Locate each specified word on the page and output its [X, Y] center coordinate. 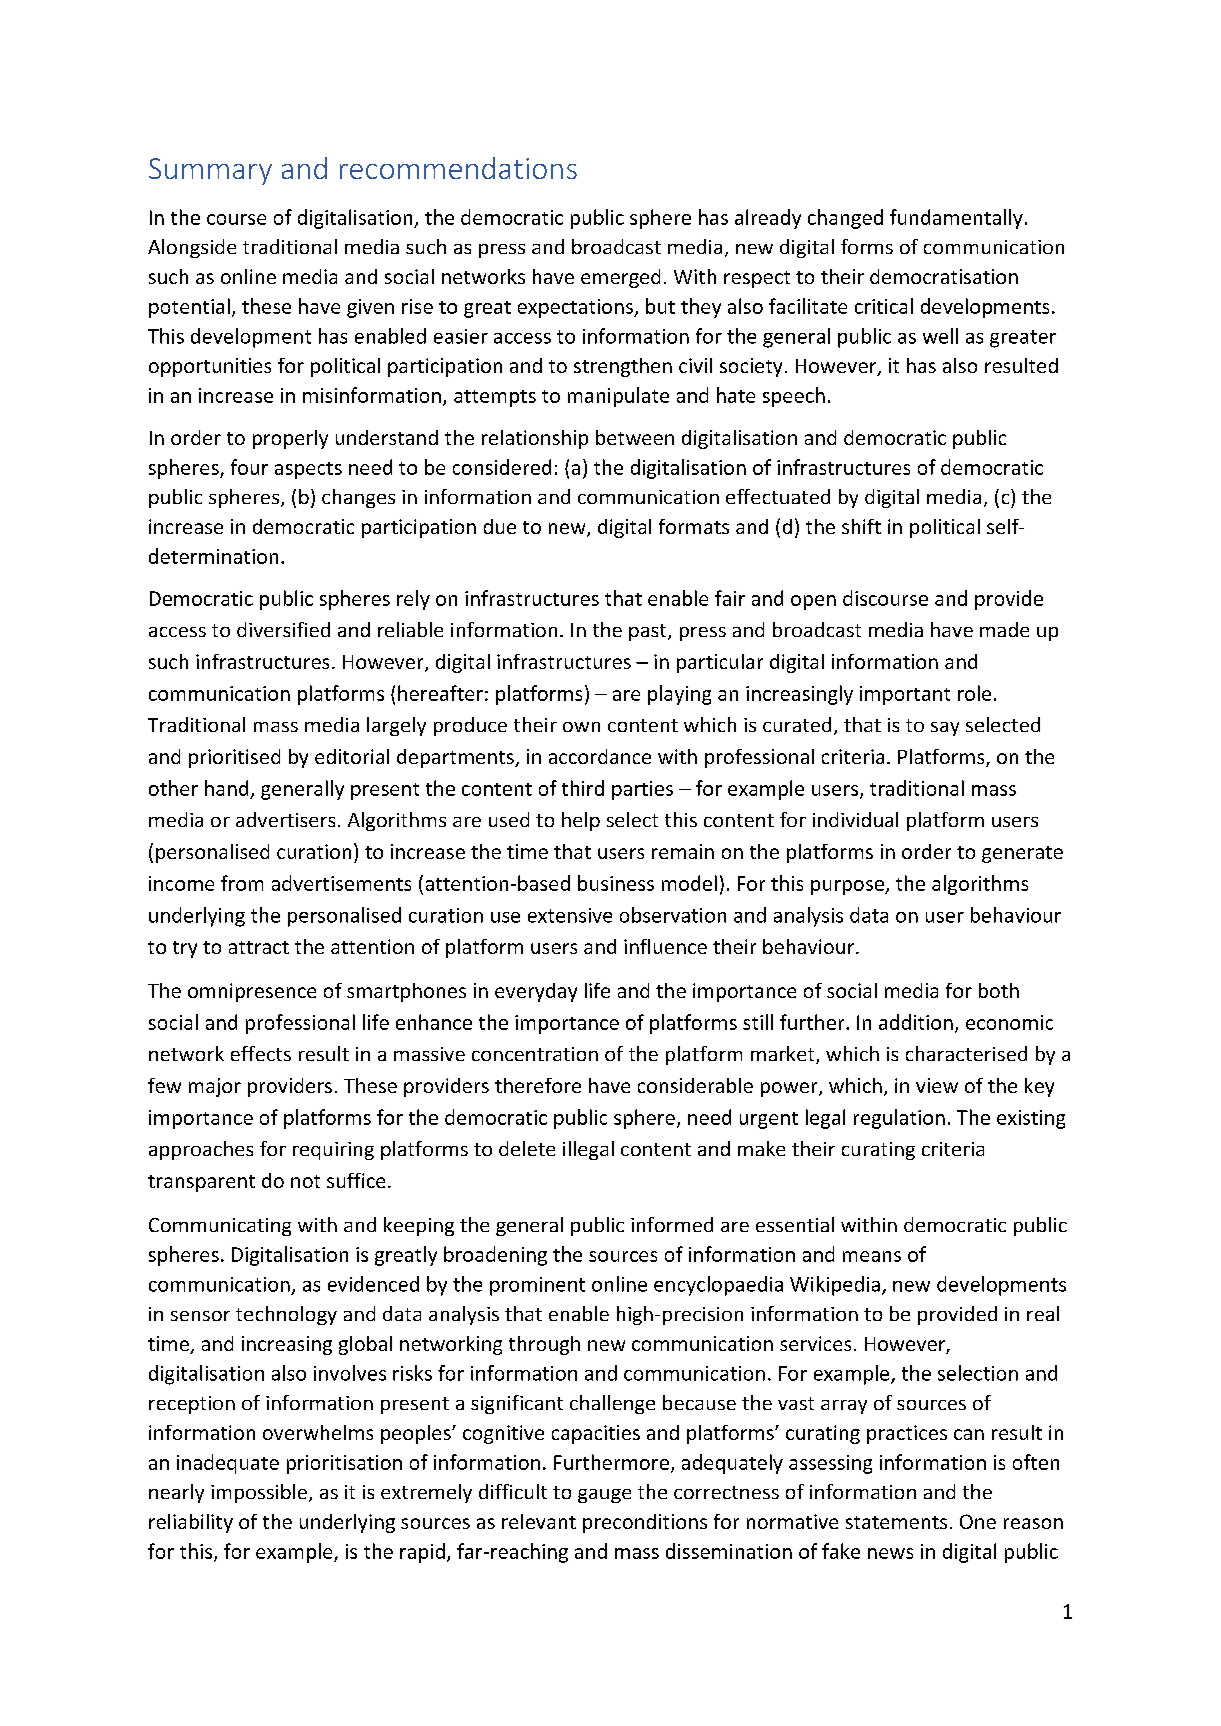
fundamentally [956, 219]
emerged [620, 278]
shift [861, 526]
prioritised [234, 758]
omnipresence [252, 992]
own [581, 727]
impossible [259, 1493]
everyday [536, 992]
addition [916, 1022]
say [945, 729]
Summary [210, 171]
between [635, 437]
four [249, 467]
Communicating [220, 1227]
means [872, 1256]
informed [672, 1224]
